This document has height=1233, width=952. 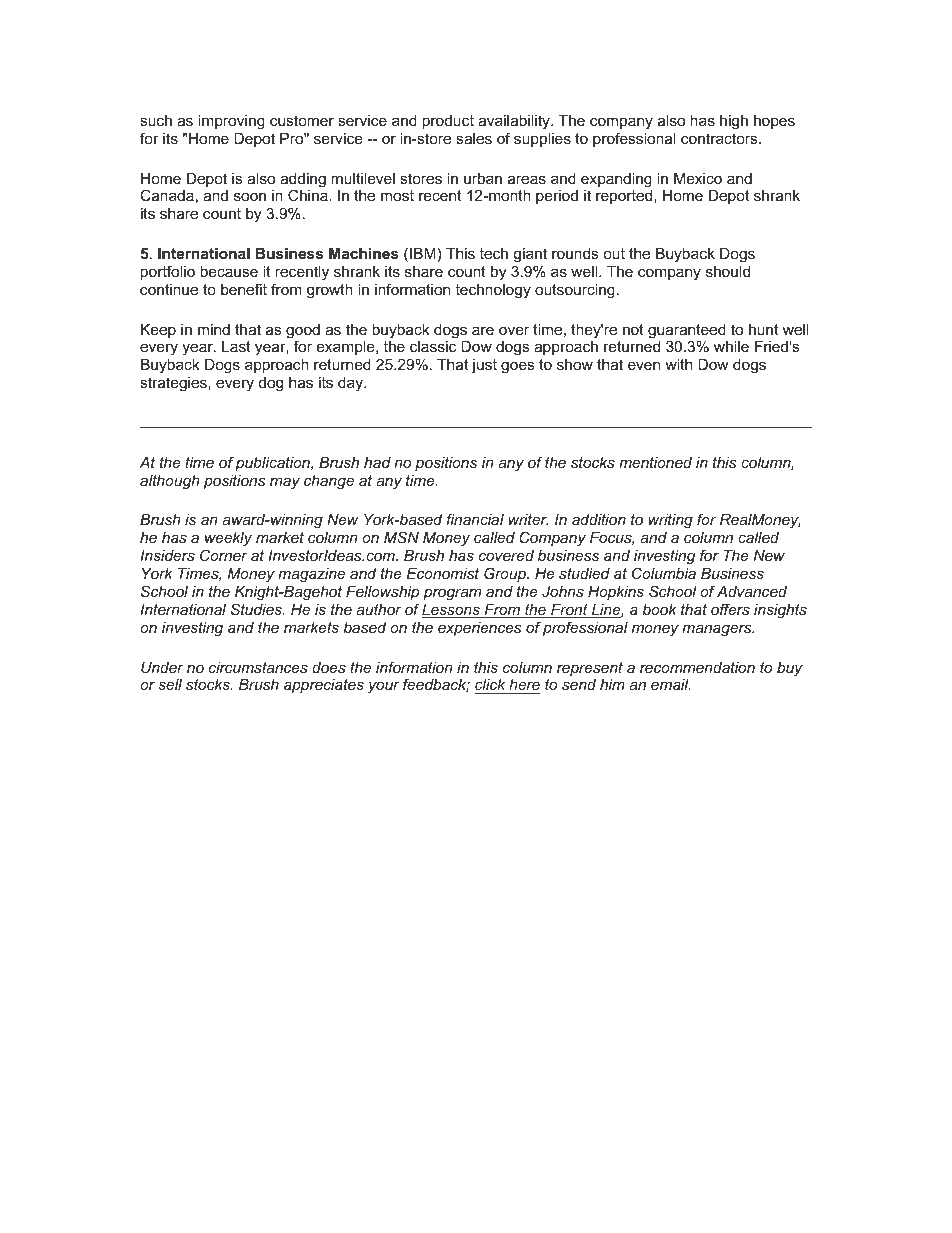 What do you see at coordinates (728, 271) in the document?
I see `should` at bounding box center [728, 271].
